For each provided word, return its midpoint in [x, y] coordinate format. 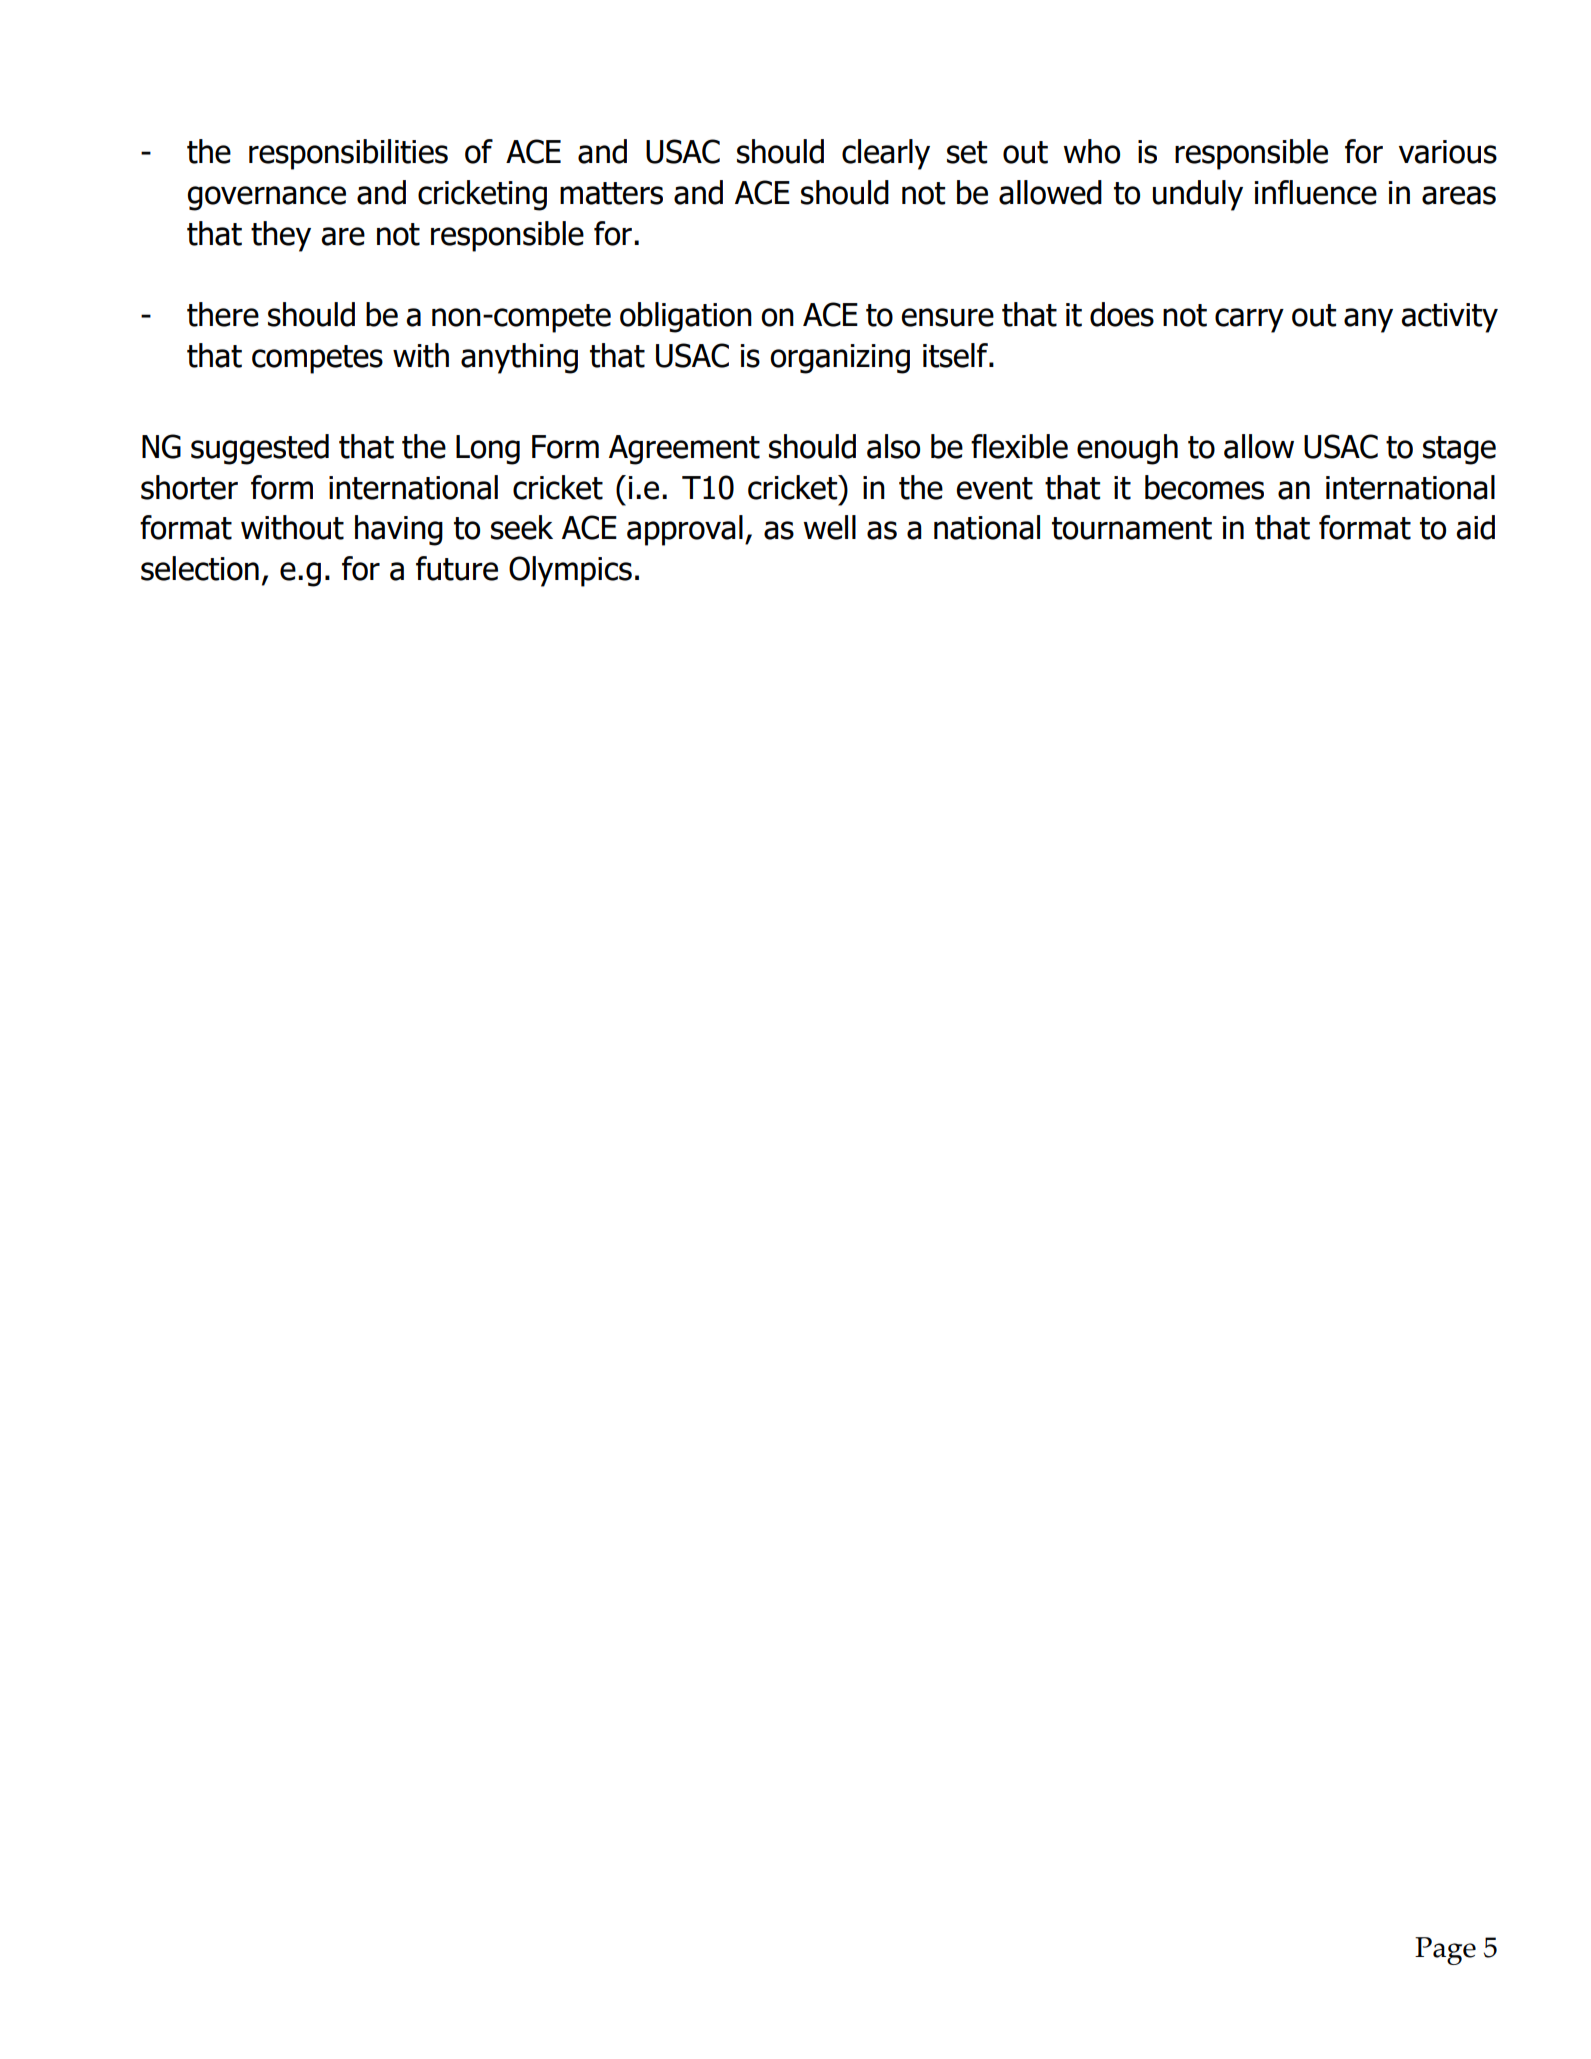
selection [200, 568]
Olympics [570, 571]
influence [1316, 192]
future [457, 568]
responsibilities [348, 154]
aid [1475, 527]
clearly [886, 154]
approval [685, 530]
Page [1445, 1951]
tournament [1132, 528]
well [830, 527]
